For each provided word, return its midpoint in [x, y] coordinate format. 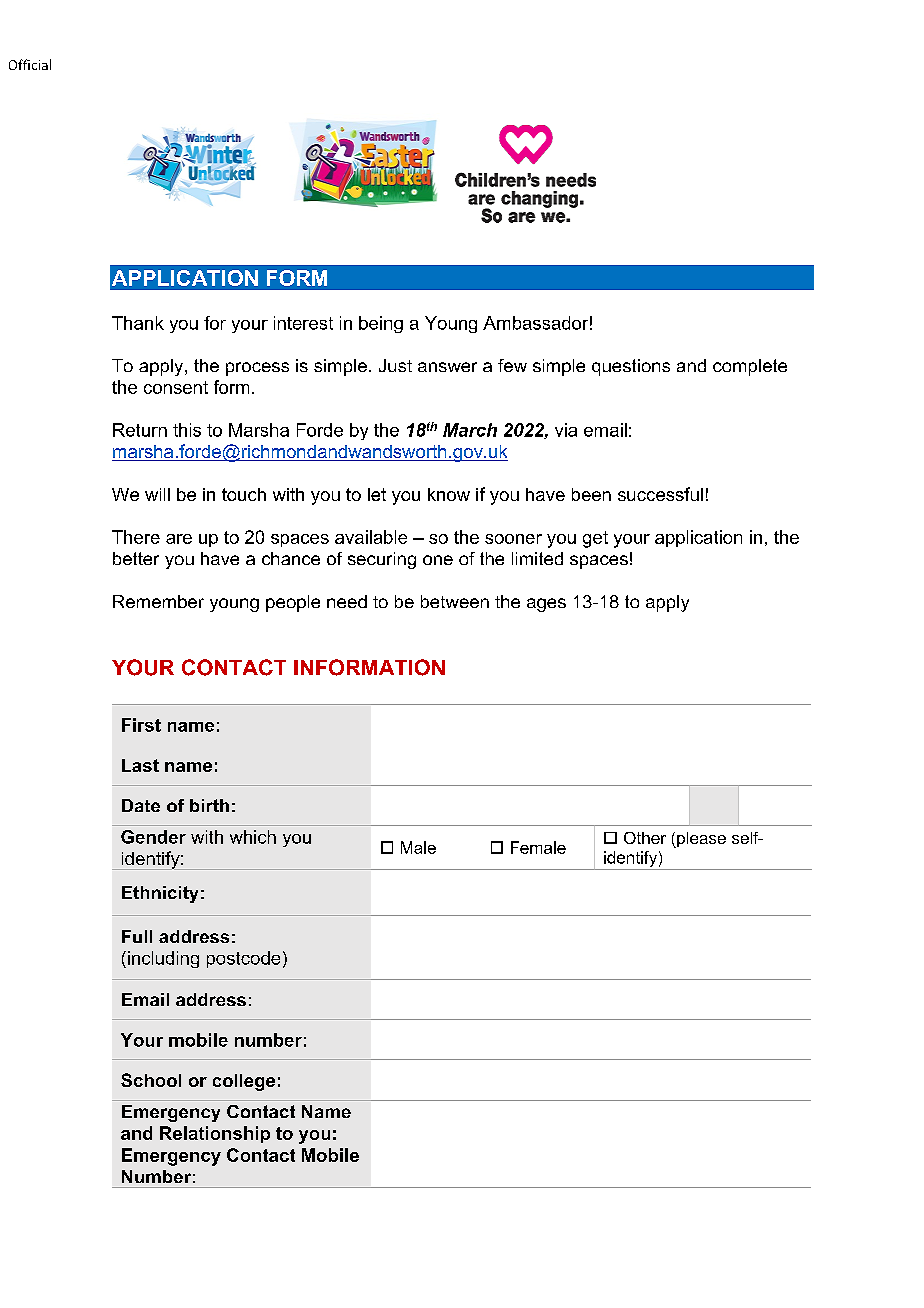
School [151, 1080]
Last [140, 765]
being [381, 324]
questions [631, 367]
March [470, 430]
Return [140, 430]
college [244, 1082]
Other [645, 838]
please [700, 840]
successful [660, 494]
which [253, 837]
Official [30, 64]
